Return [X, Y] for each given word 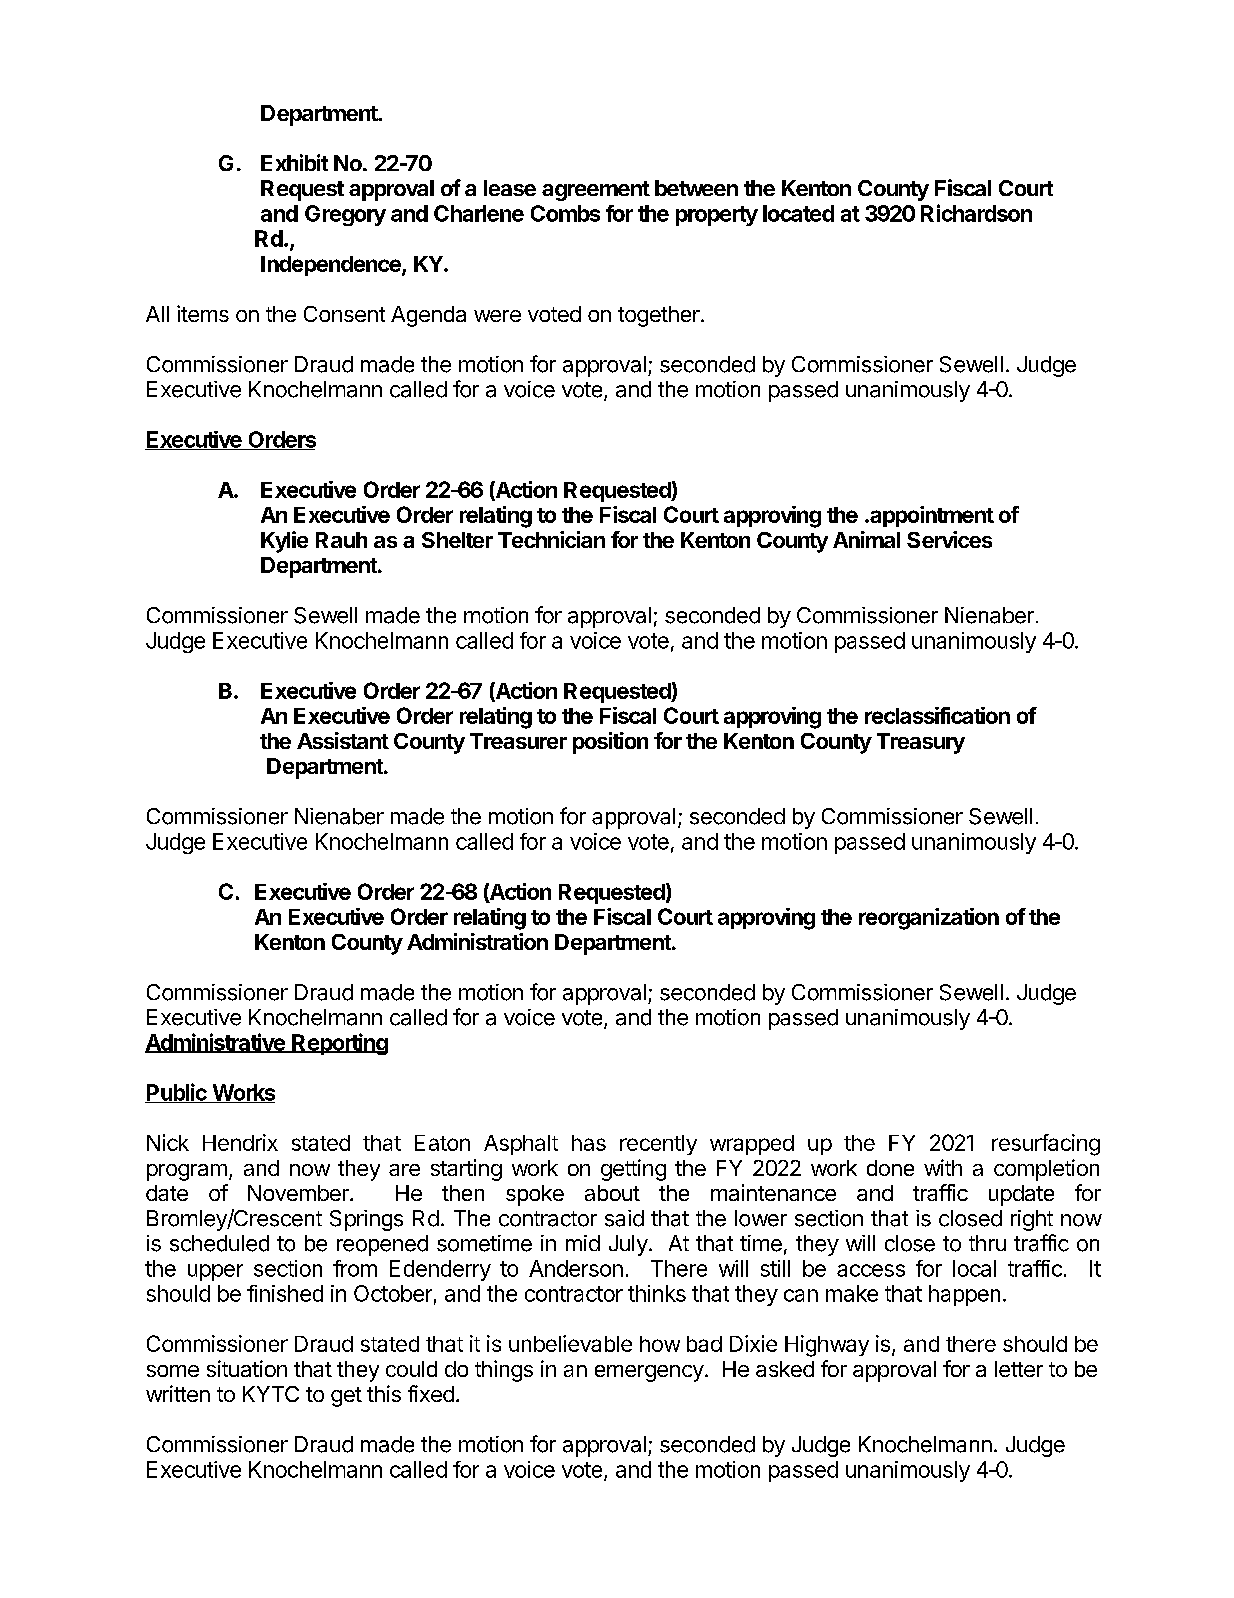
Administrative [216, 1043]
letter [1019, 1369]
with [943, 1167]
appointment [931, 516]
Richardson [976, 213]
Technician [551, 539]
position [610, 743]
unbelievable [570, 1343]
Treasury [921, 743]
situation [247, 1368]
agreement [596, 191]
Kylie [284, 542]
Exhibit [294, 162]
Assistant [343, 740]
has [589, 1143]
